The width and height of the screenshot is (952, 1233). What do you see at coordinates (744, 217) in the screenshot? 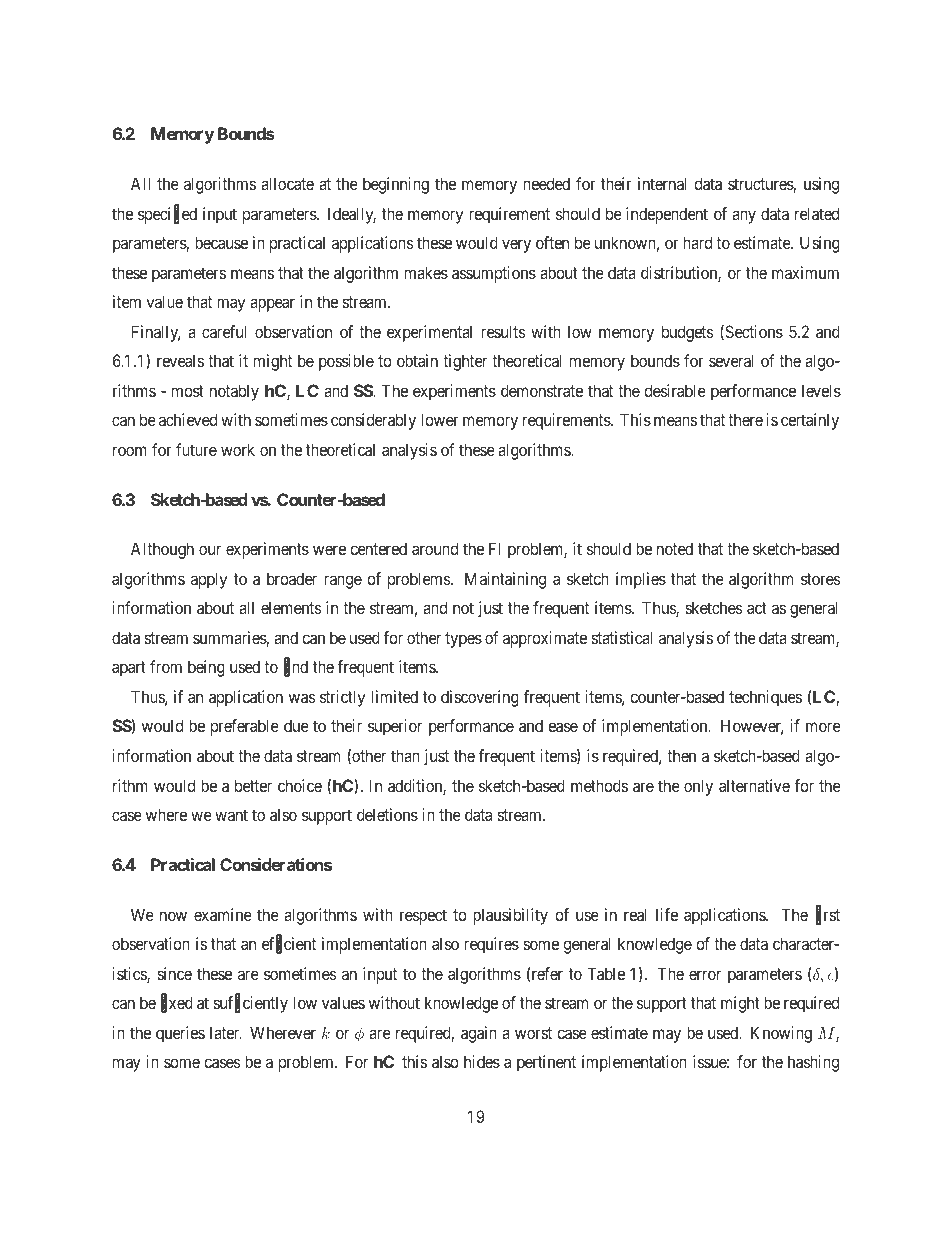
I see `any` at bounding box center [744, 217].
